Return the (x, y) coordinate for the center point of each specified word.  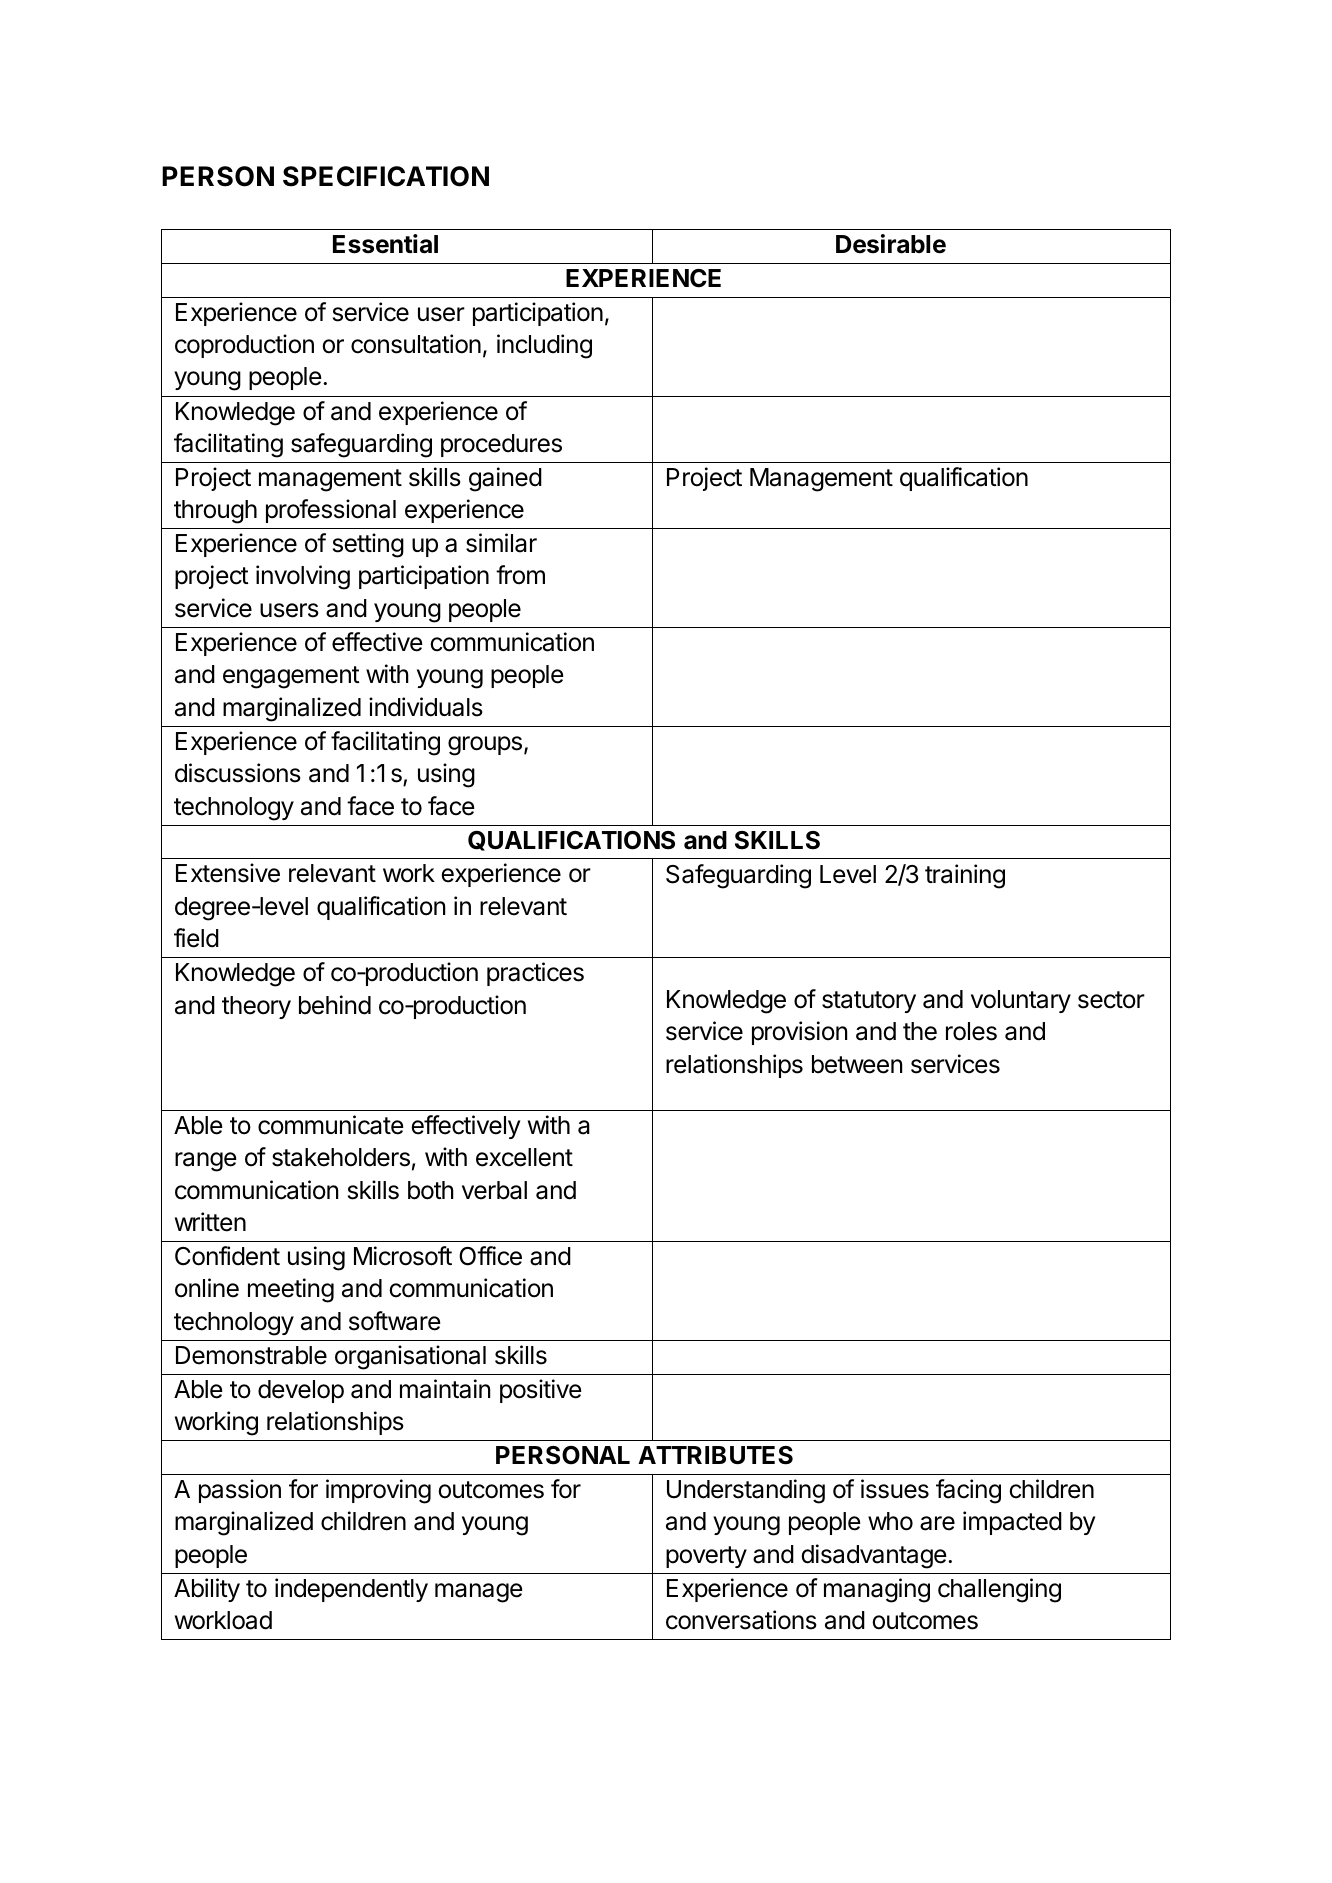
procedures (501, 445)
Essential (385, 244)
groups (485, 746)
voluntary (1021, 1001)
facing (968, 1491)
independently (351, 1590)
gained (505, 479)
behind (335, 1005)
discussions (238, 773)
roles (971, 1031)
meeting (291, 1290)
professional (331, 511)
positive (541, 1391)
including (544, 346)
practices (535, 974)
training (965, 876)
